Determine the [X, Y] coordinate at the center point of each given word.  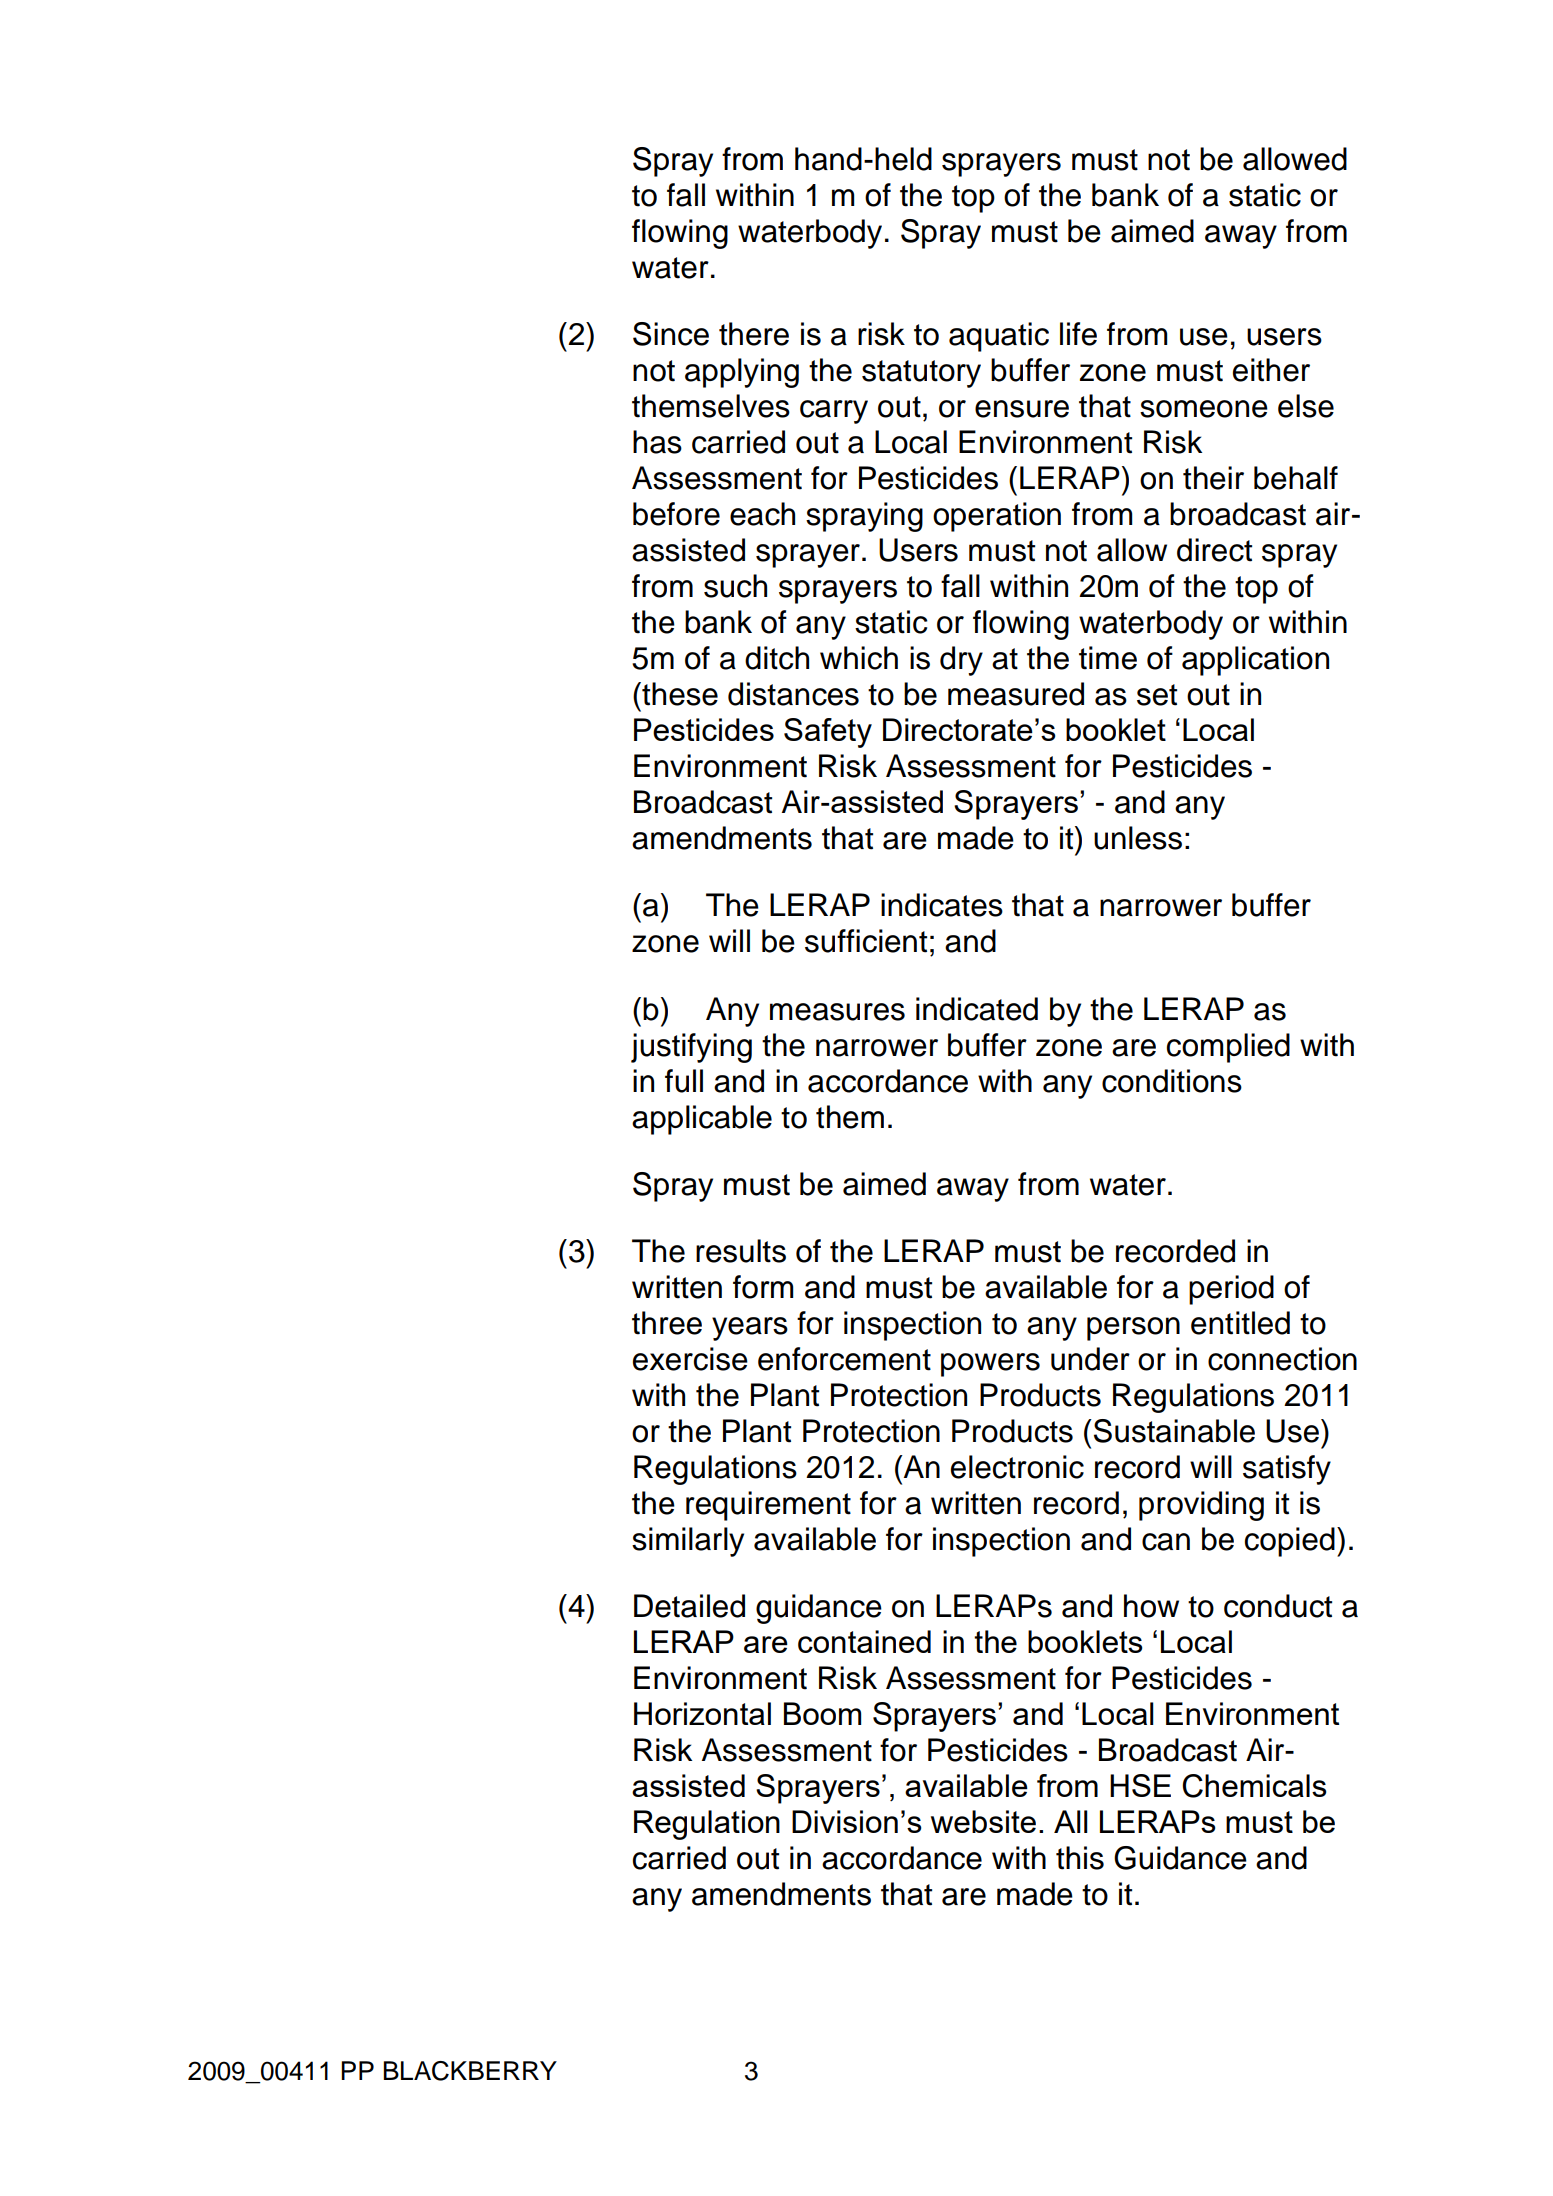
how [1151, 1606]
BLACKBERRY [470, 2071]
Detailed [689, 1606]
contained [864, 1641]
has [657, 442]
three [667, 1323]
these [679, 694]
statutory [921, 374]
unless [1138, 838]
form [763, 1287]
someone [1204, 409]
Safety [828, 733]
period [1231, 1290]
